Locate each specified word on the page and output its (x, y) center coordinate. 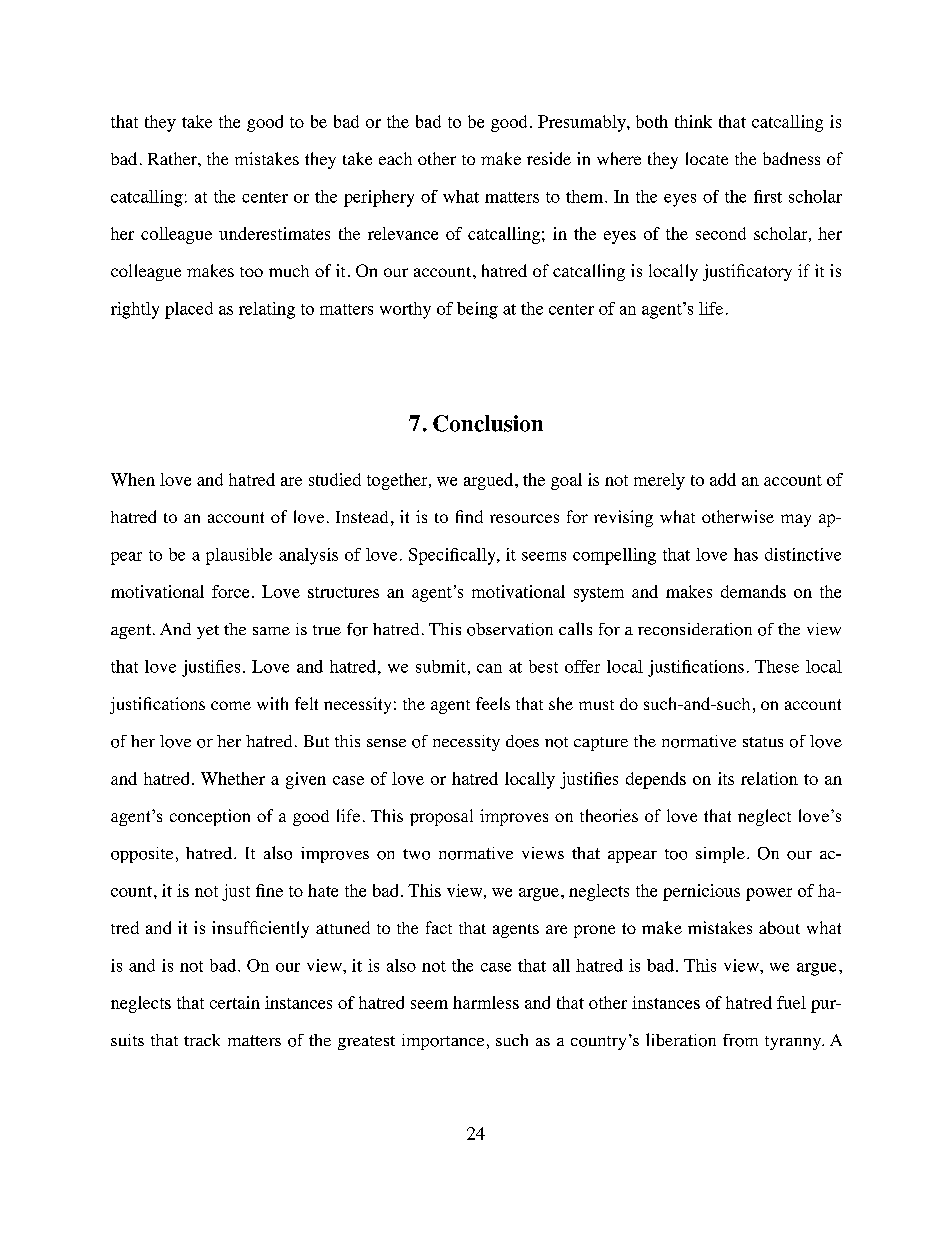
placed (189, 310)
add (723, 479)
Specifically (453, 556)
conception (210, 817)
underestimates (274, 233)
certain (235, 1002)
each (395, 158)
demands (753, 591)
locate (707, 158)
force (230, 591)
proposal (441, 817)
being (477, 310)
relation (769, 778)
